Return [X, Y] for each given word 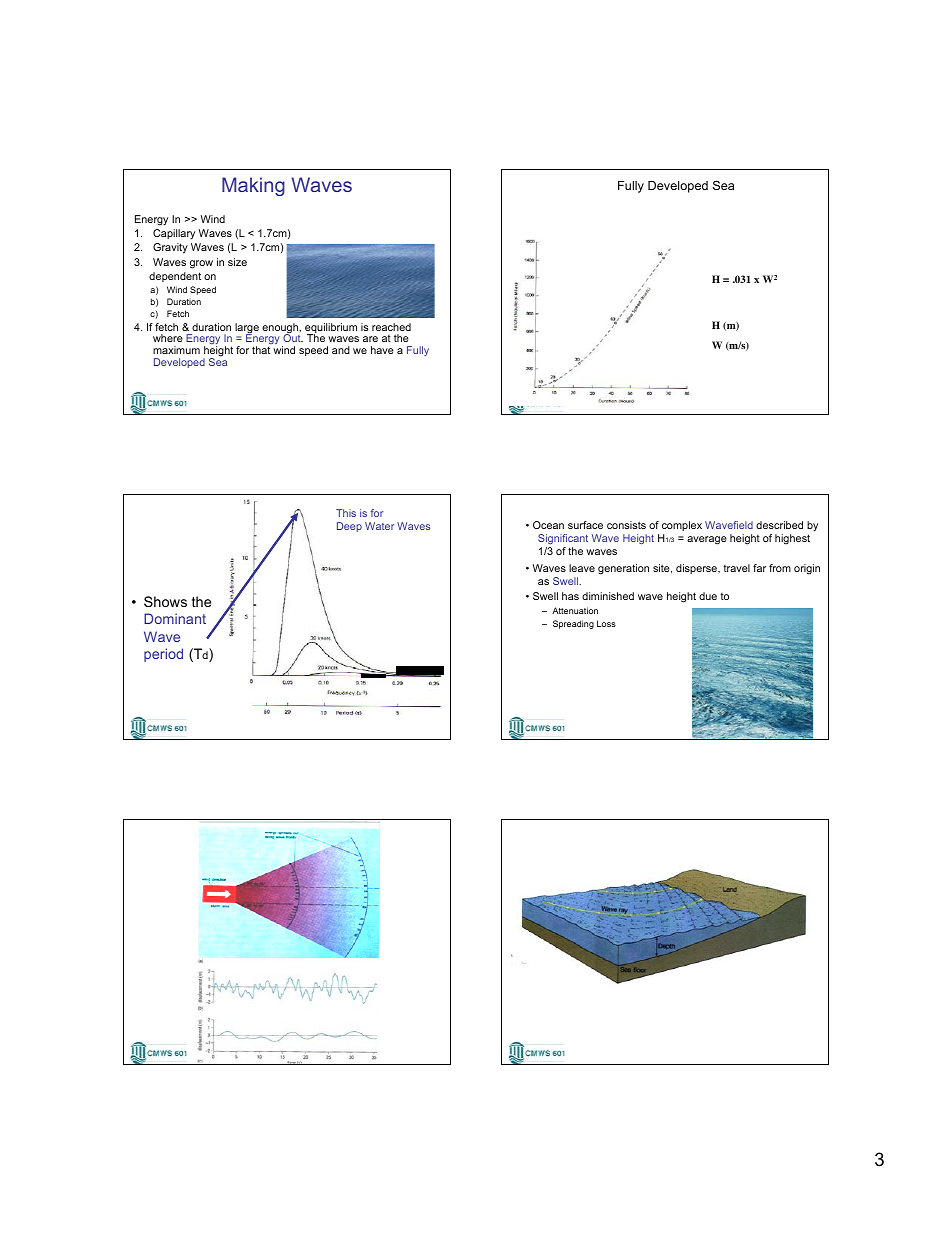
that [261, 350]
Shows [165, 601]
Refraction [665, 920]
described [779, 525]
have [382, 350]
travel [736, 568]
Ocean [548, 525]
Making [253, 186]
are [370, 339]
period [163, 655]
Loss [606, 623]
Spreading [573, 624]
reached [391, 327]
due [708, 596]
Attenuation [575, 610]
